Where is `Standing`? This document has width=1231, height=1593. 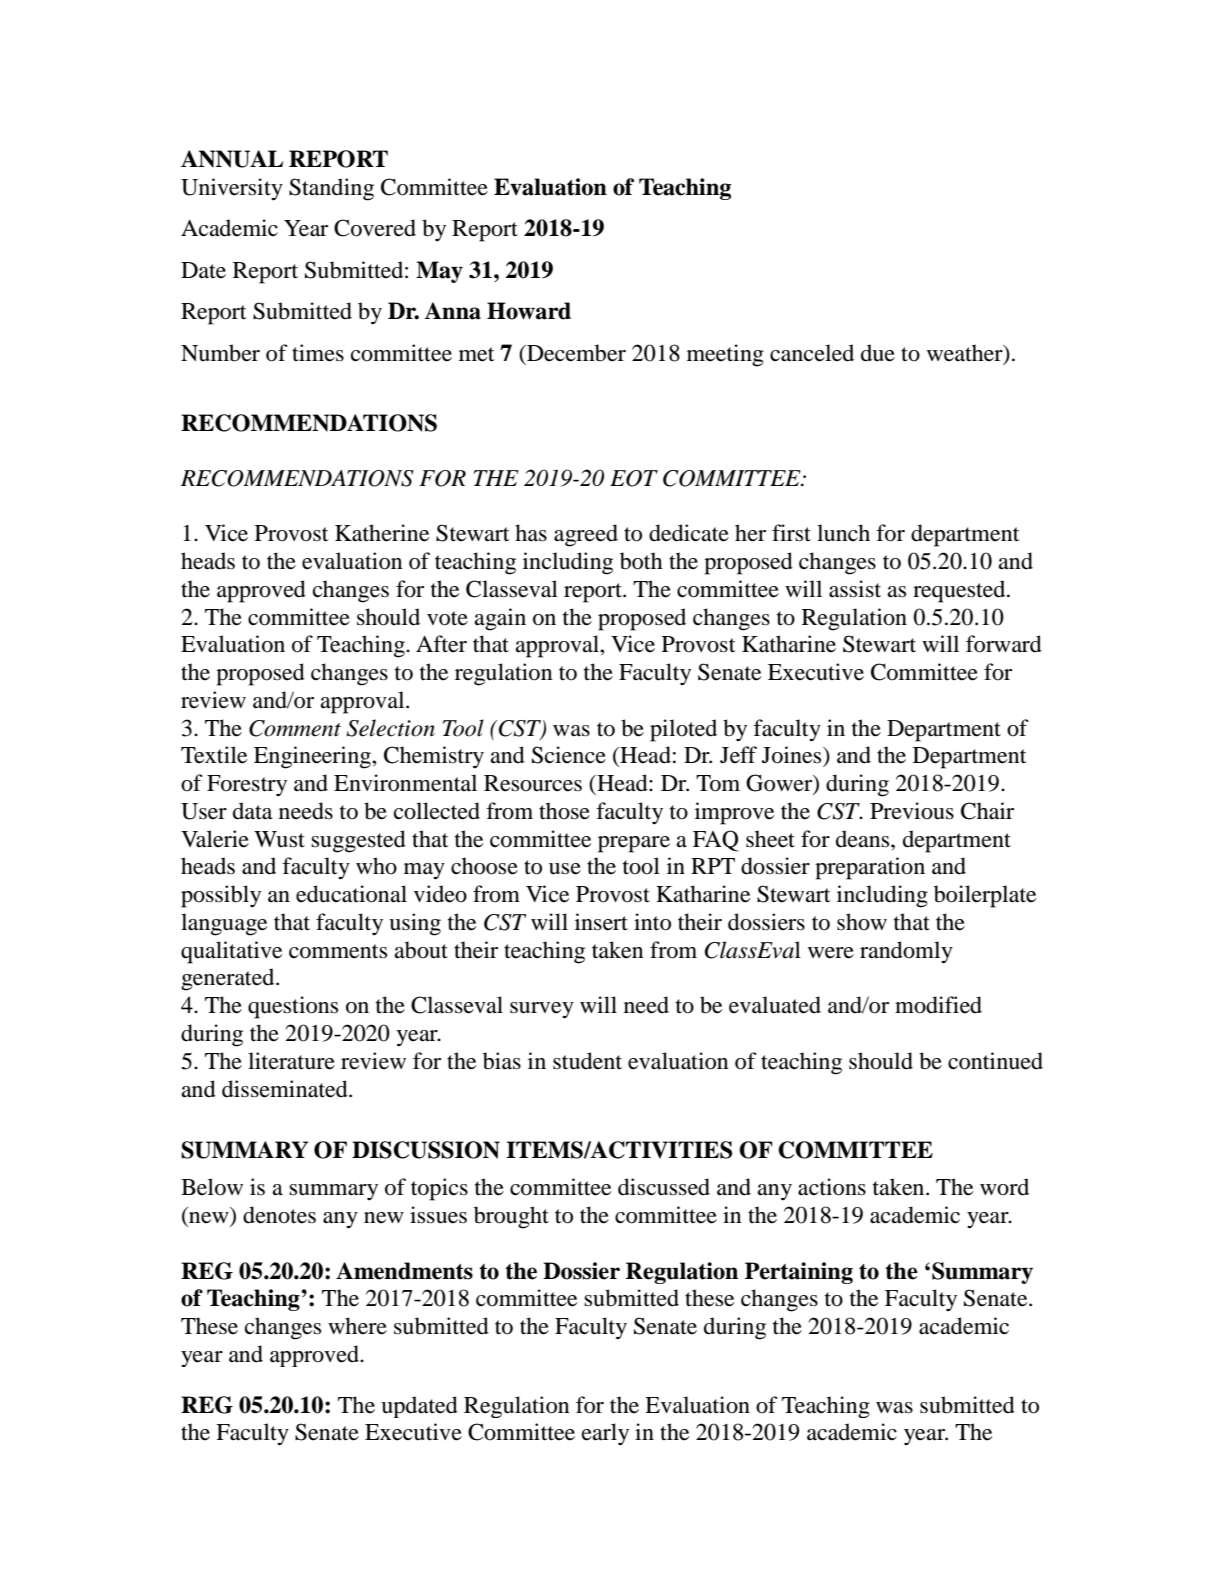 Standing is located at coordinates (331, 189).
